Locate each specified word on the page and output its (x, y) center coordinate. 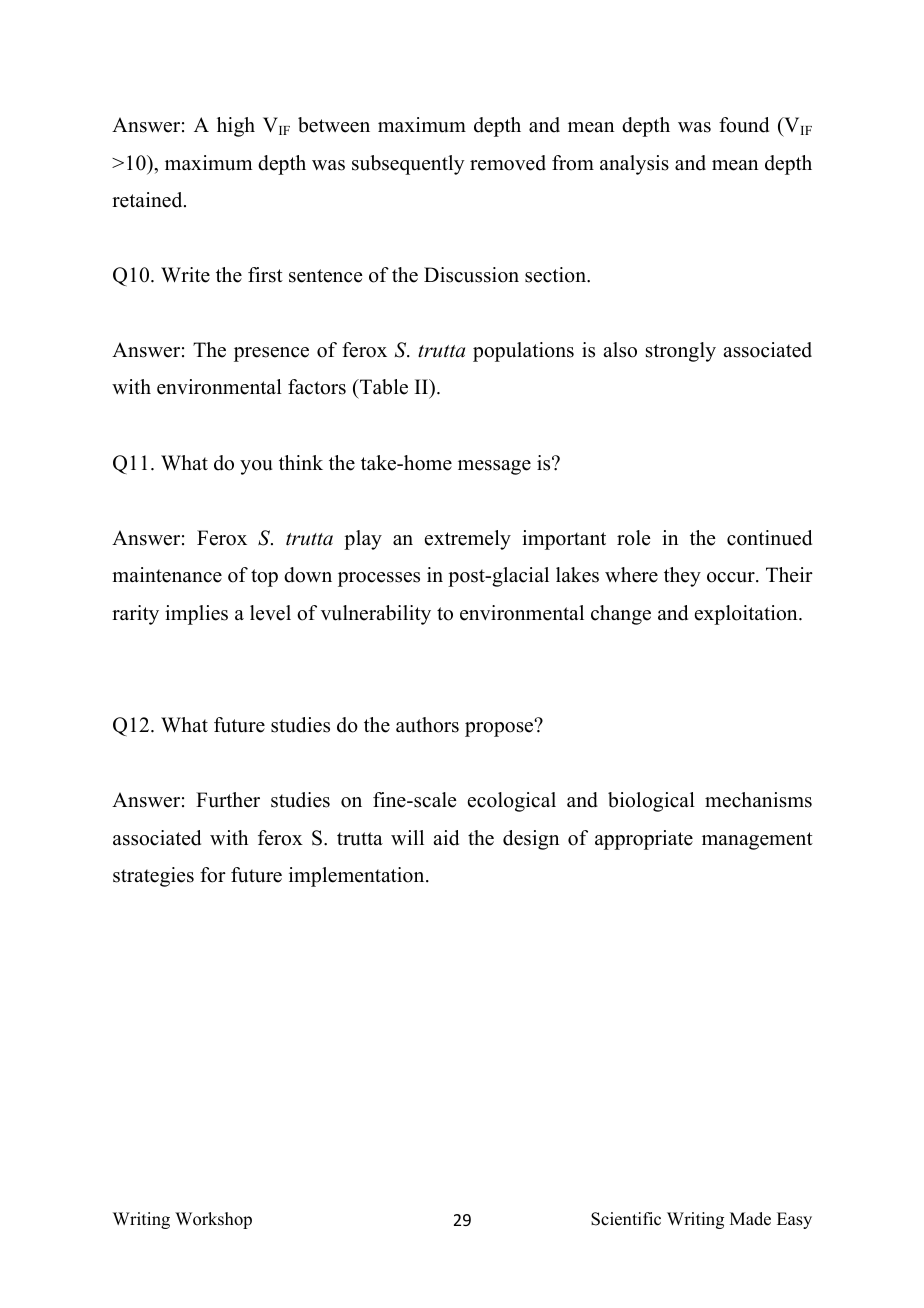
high (236, 127)
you (256, 467)
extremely (468, 540)
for (213, 875)
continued (769, 538)
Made (750, 1219)
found (744, 125)
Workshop (213, 1220)
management (757, 841)
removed (508, 163)
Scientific (626, 1219)
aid (446, 838)
